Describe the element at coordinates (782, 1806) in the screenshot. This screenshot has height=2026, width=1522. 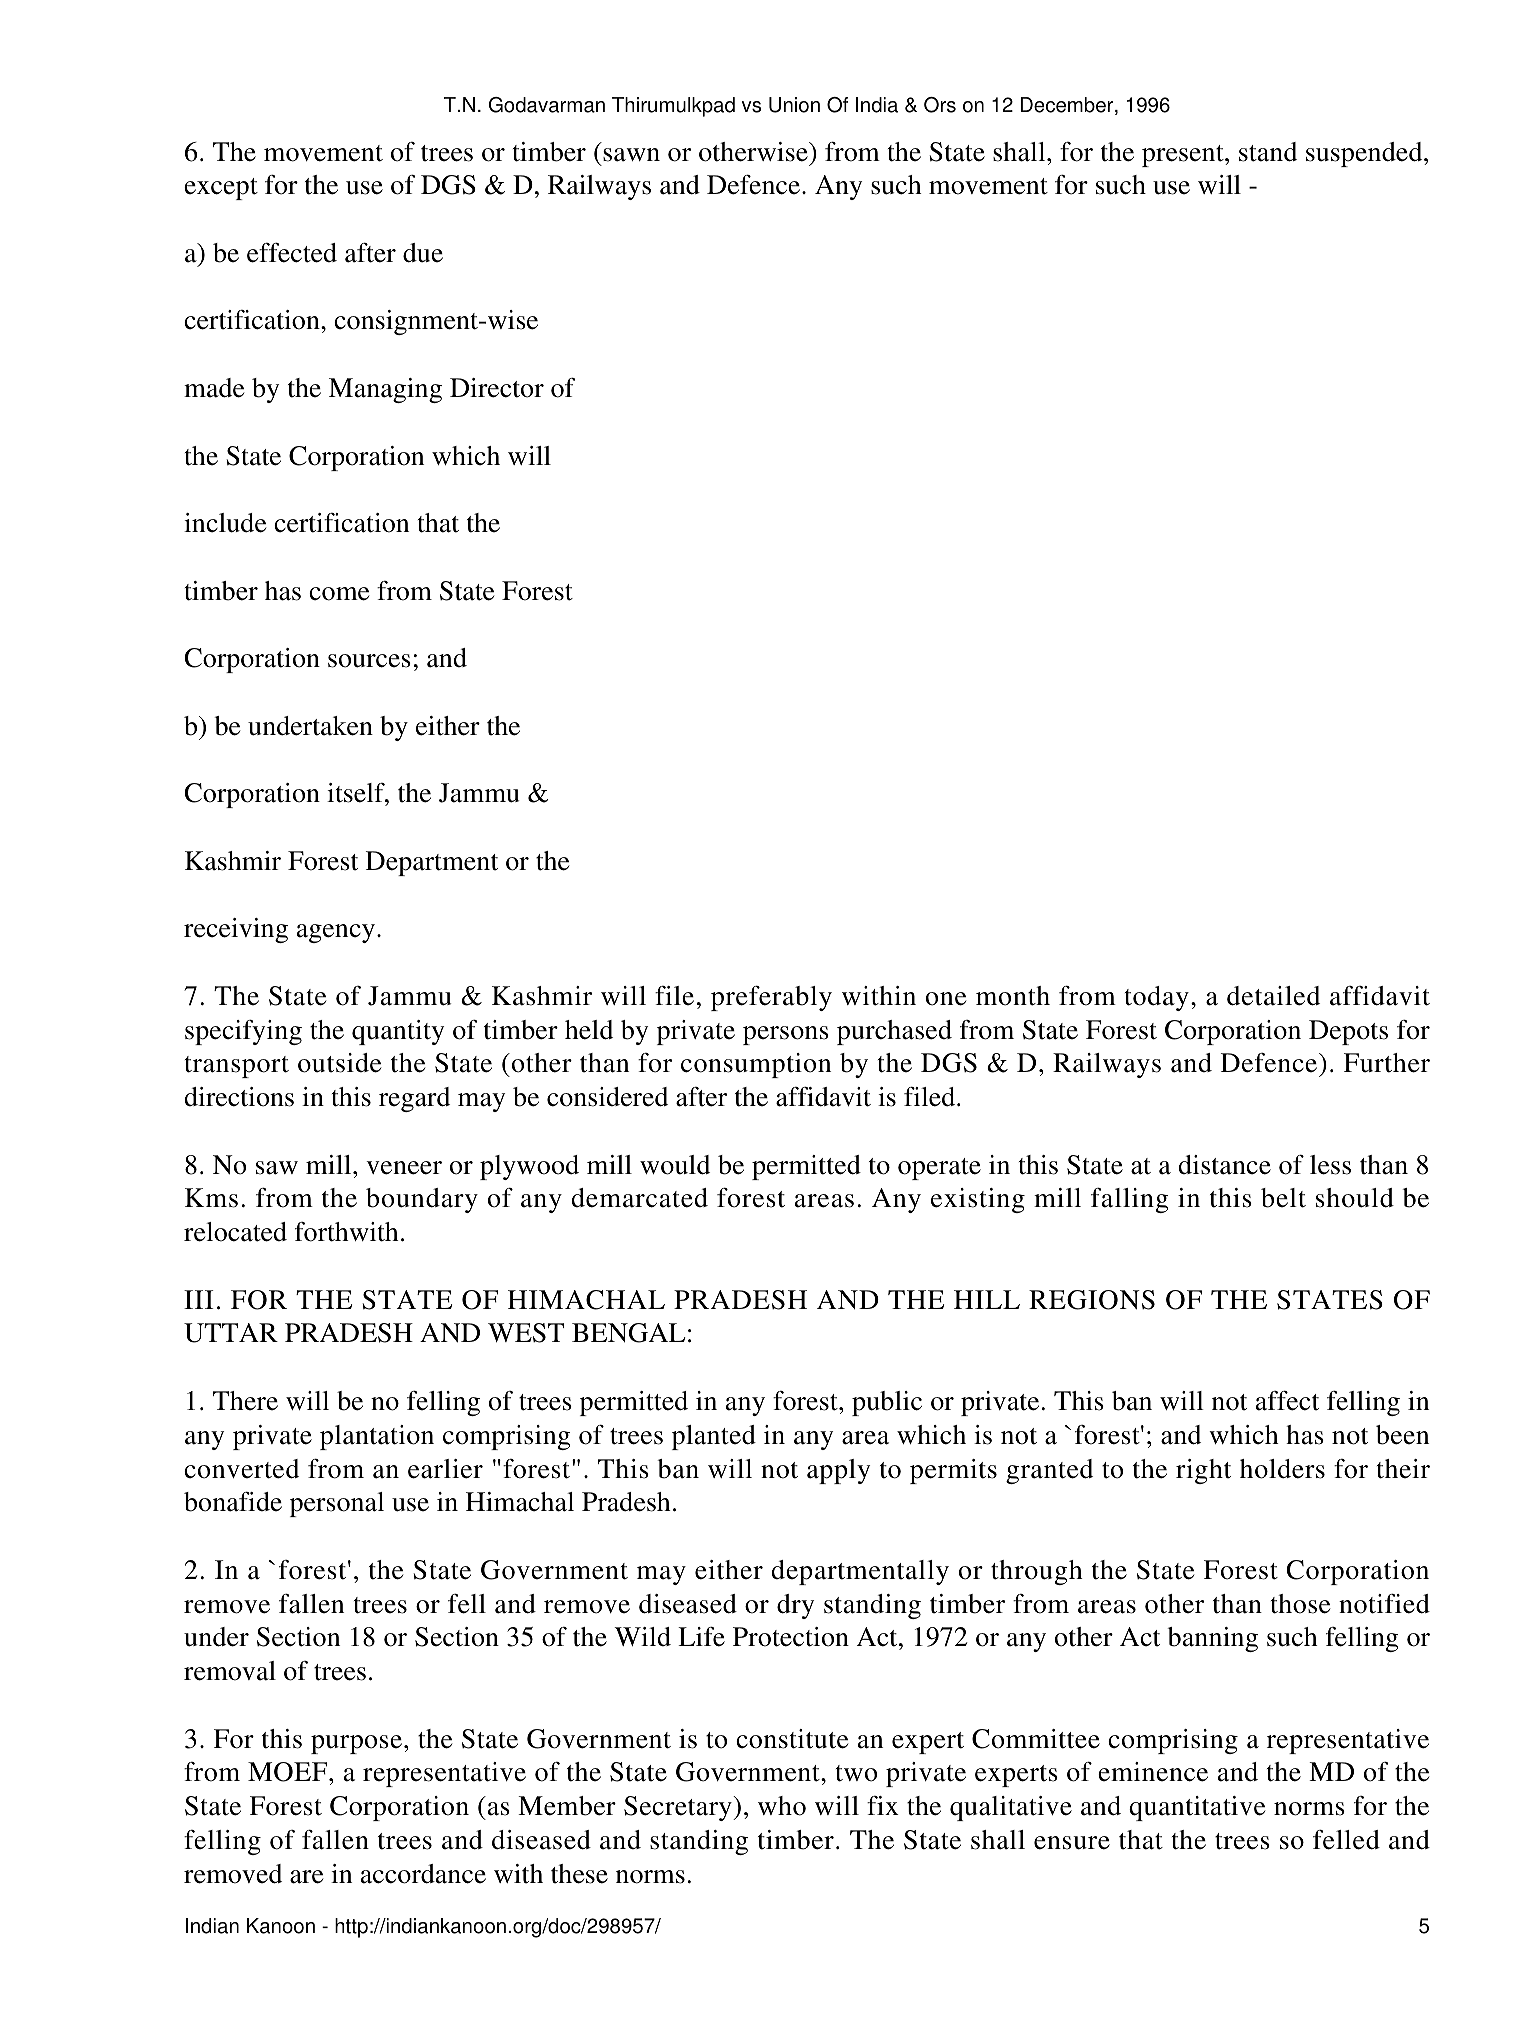
I see `who` at that location.
